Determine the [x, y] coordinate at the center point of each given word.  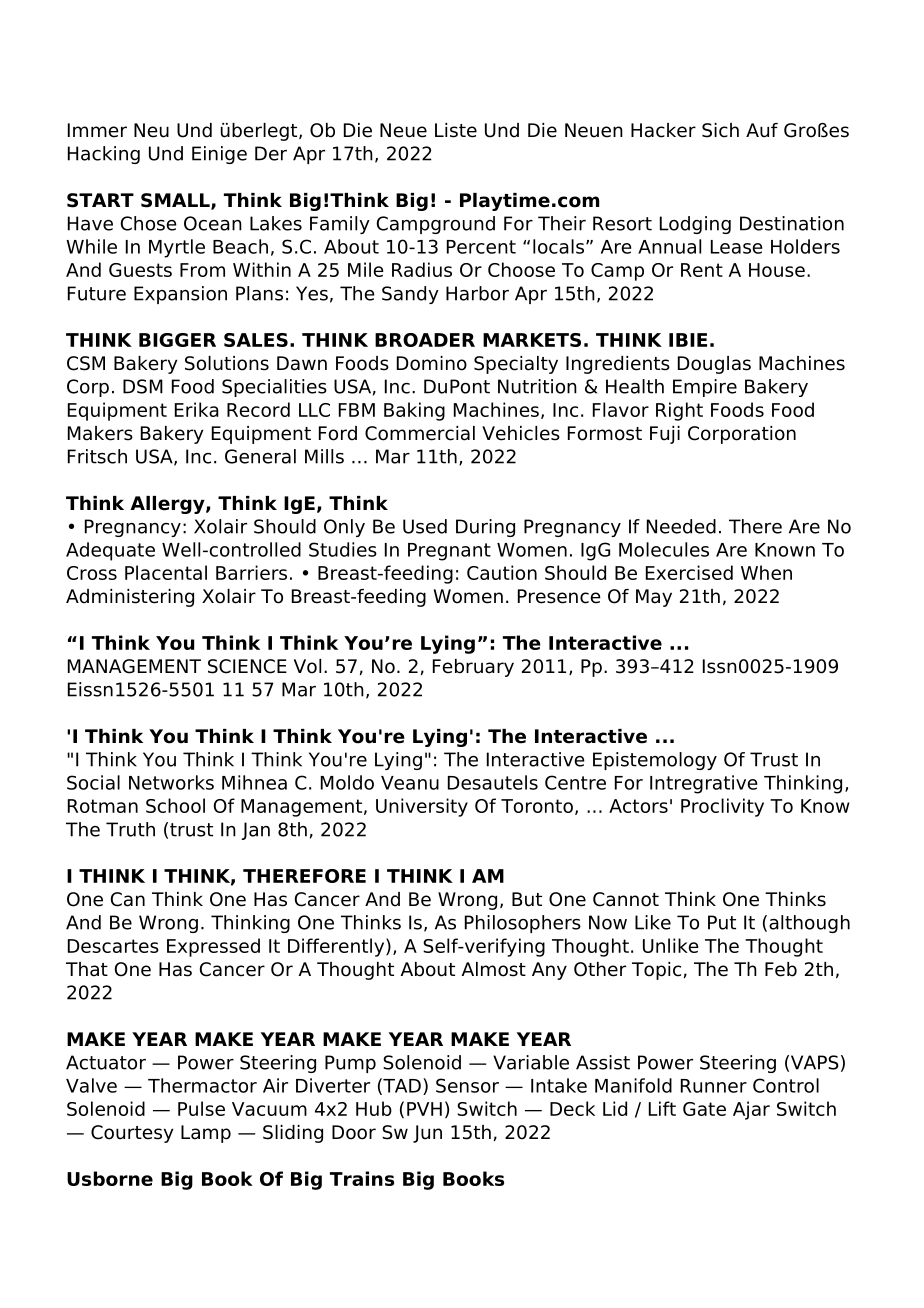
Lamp [206, 1134]
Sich [720, 130]
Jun [427, 1134]
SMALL [176, 201]
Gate [704, 1109]
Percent [481, 247]
